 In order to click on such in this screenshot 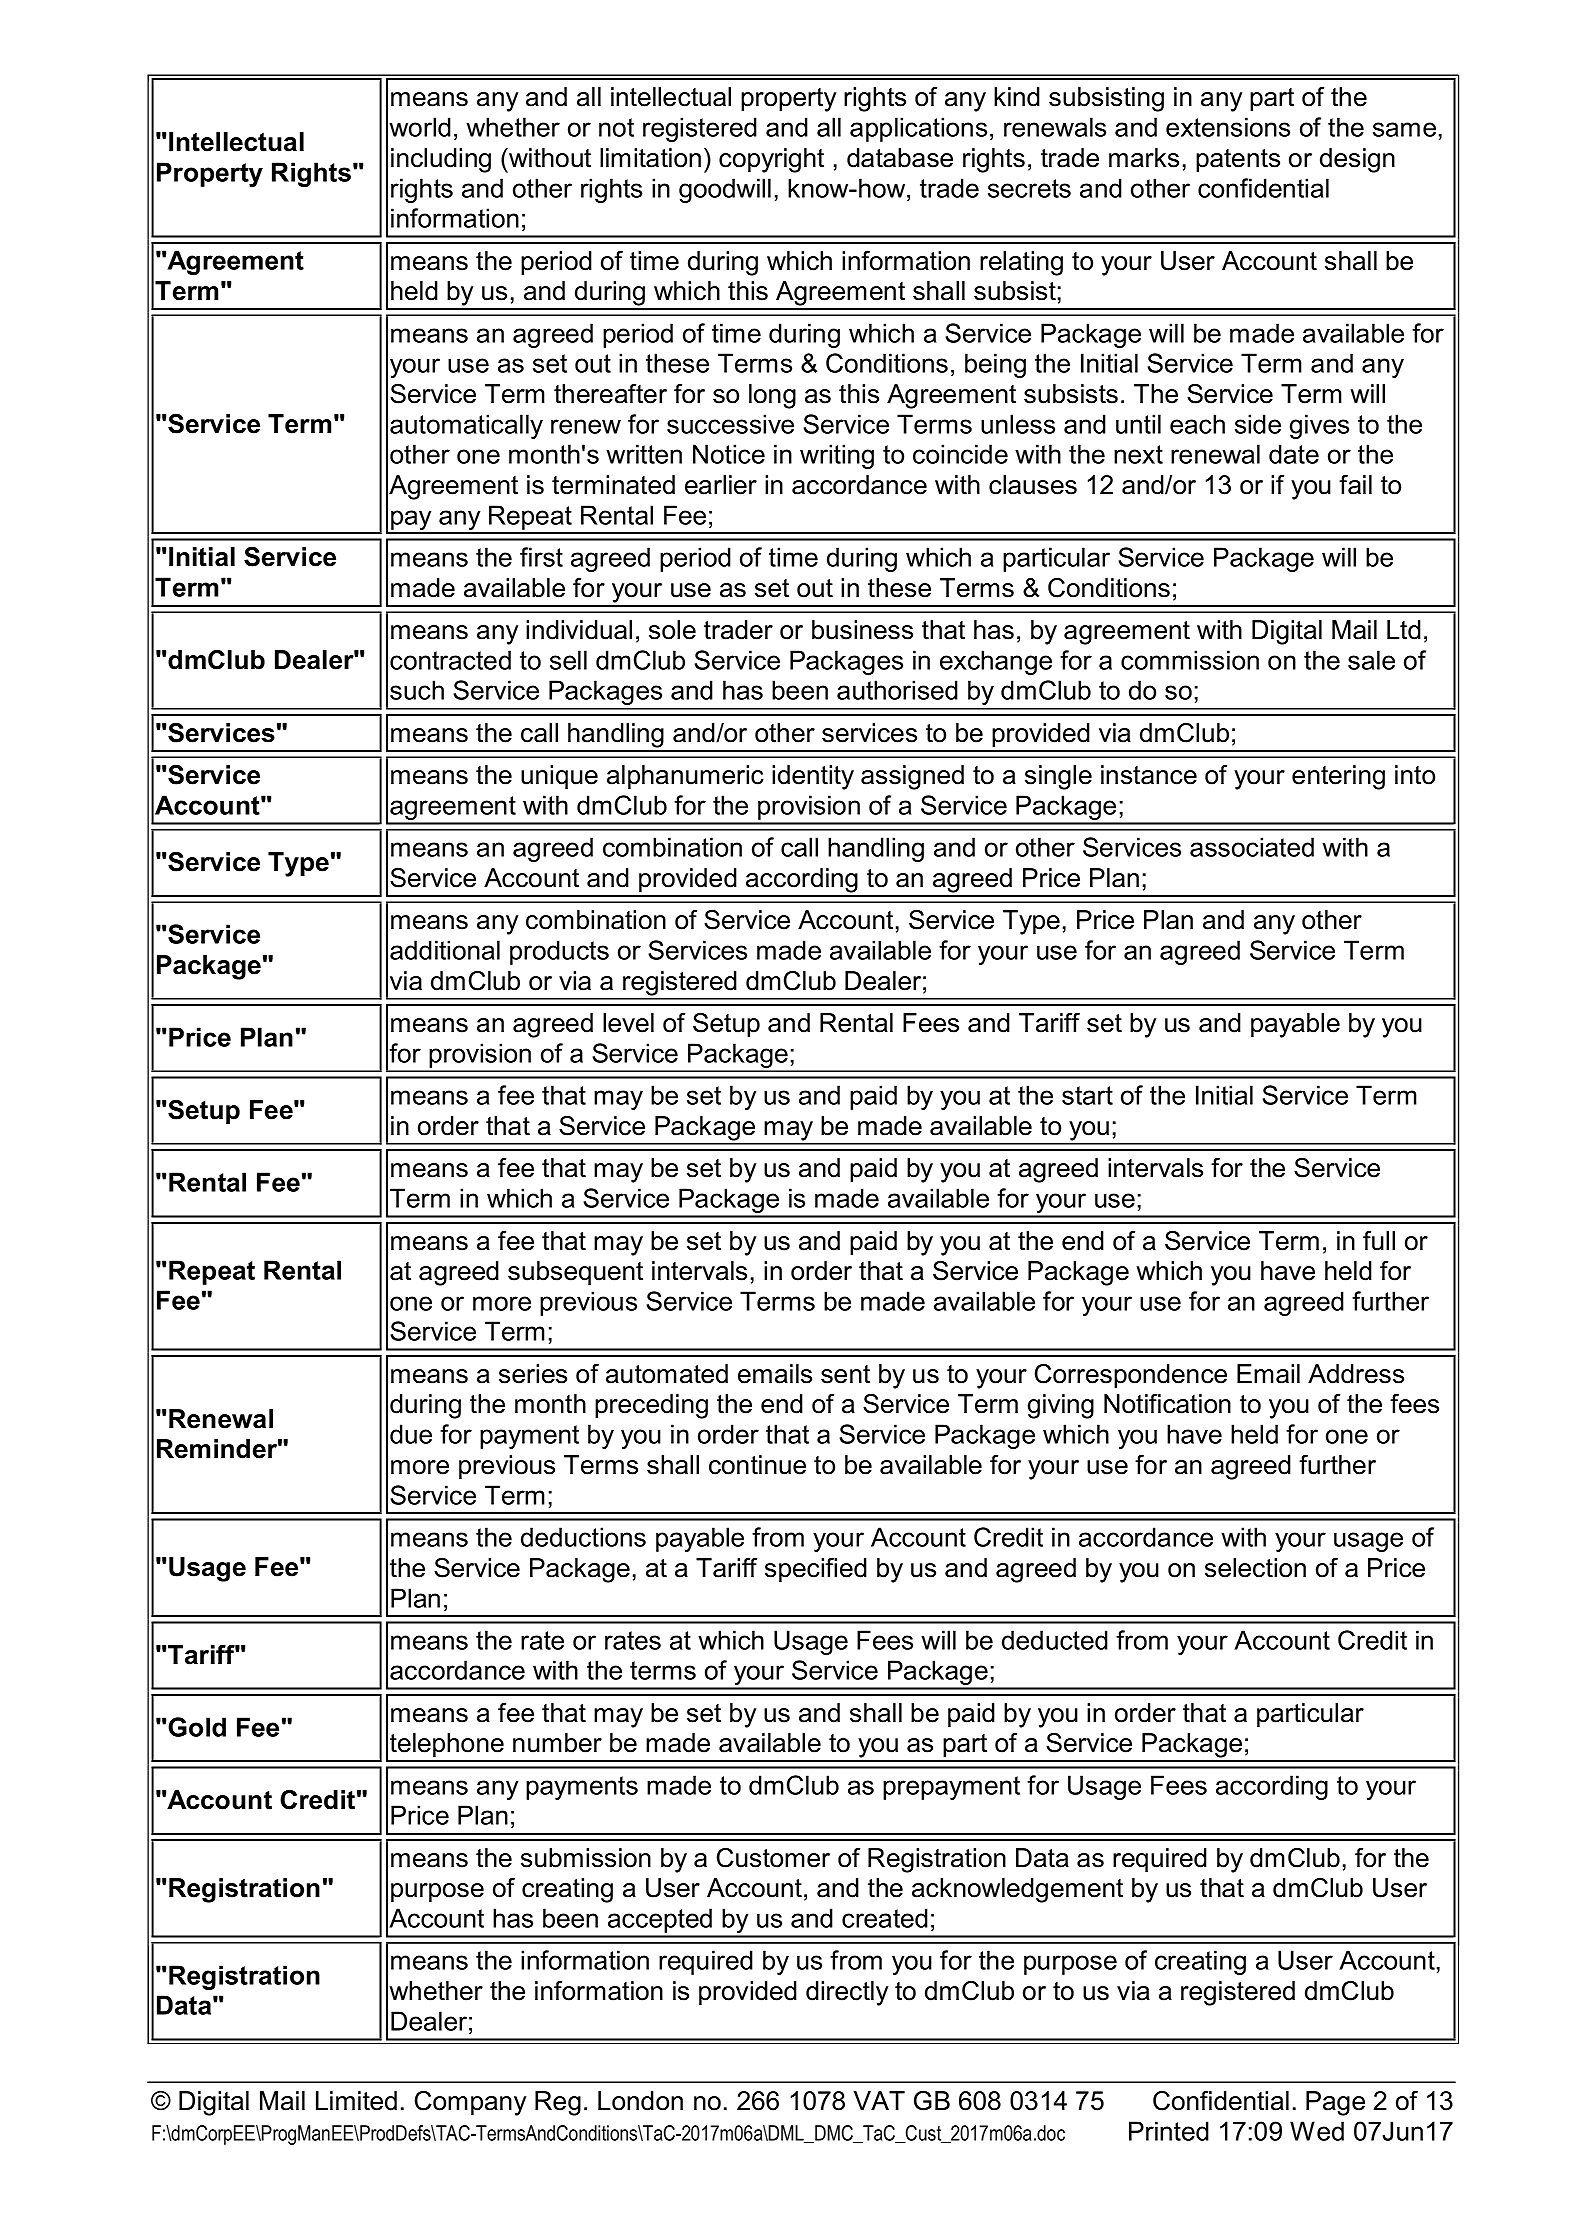, I will do `click(417, 690)`.
